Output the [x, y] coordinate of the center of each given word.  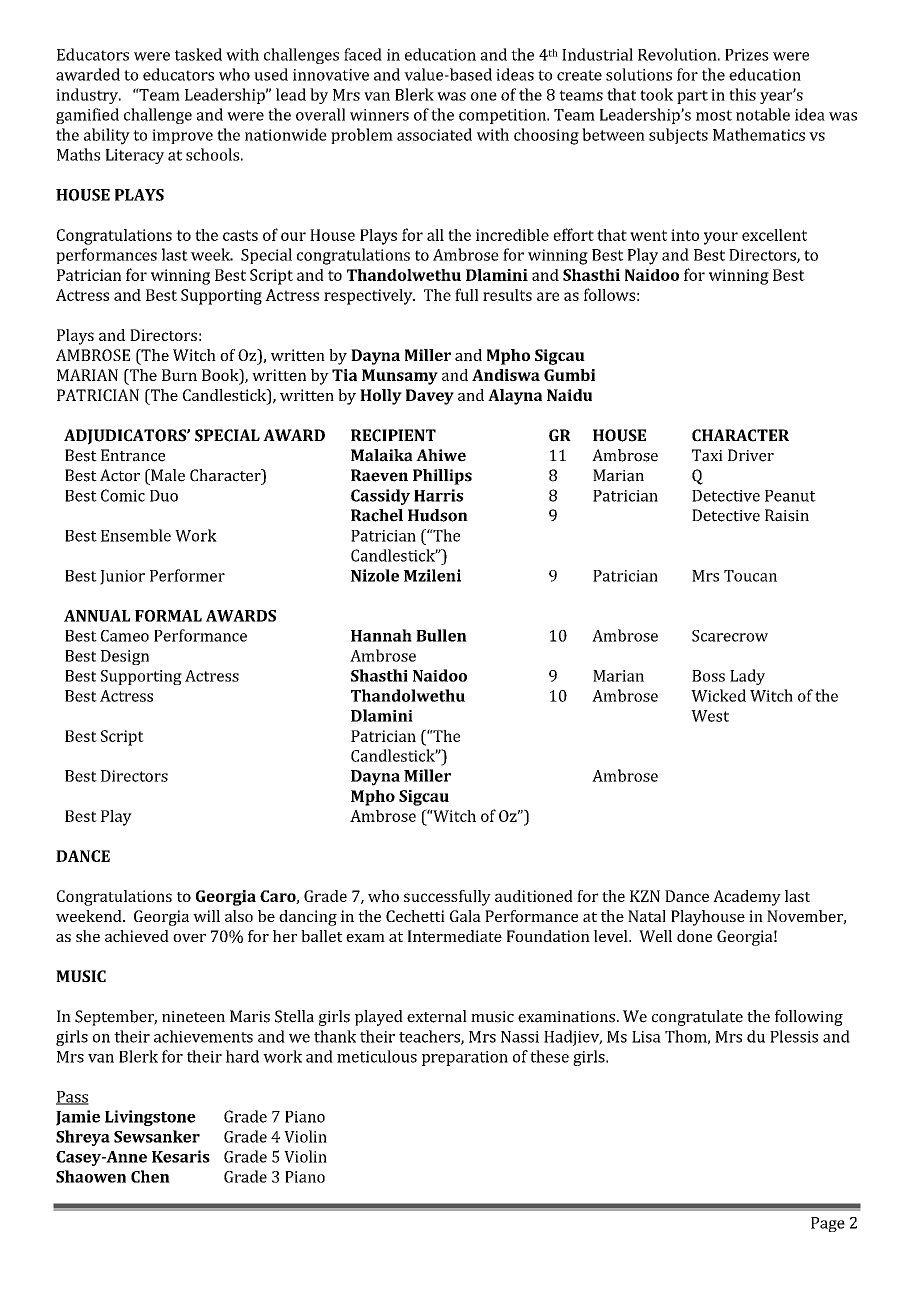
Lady [747, 677]
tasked [198, 54]
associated [434, 134]
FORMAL [168, 616]
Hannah [381, 635]
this [742, 94]
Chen [150, 1176]
